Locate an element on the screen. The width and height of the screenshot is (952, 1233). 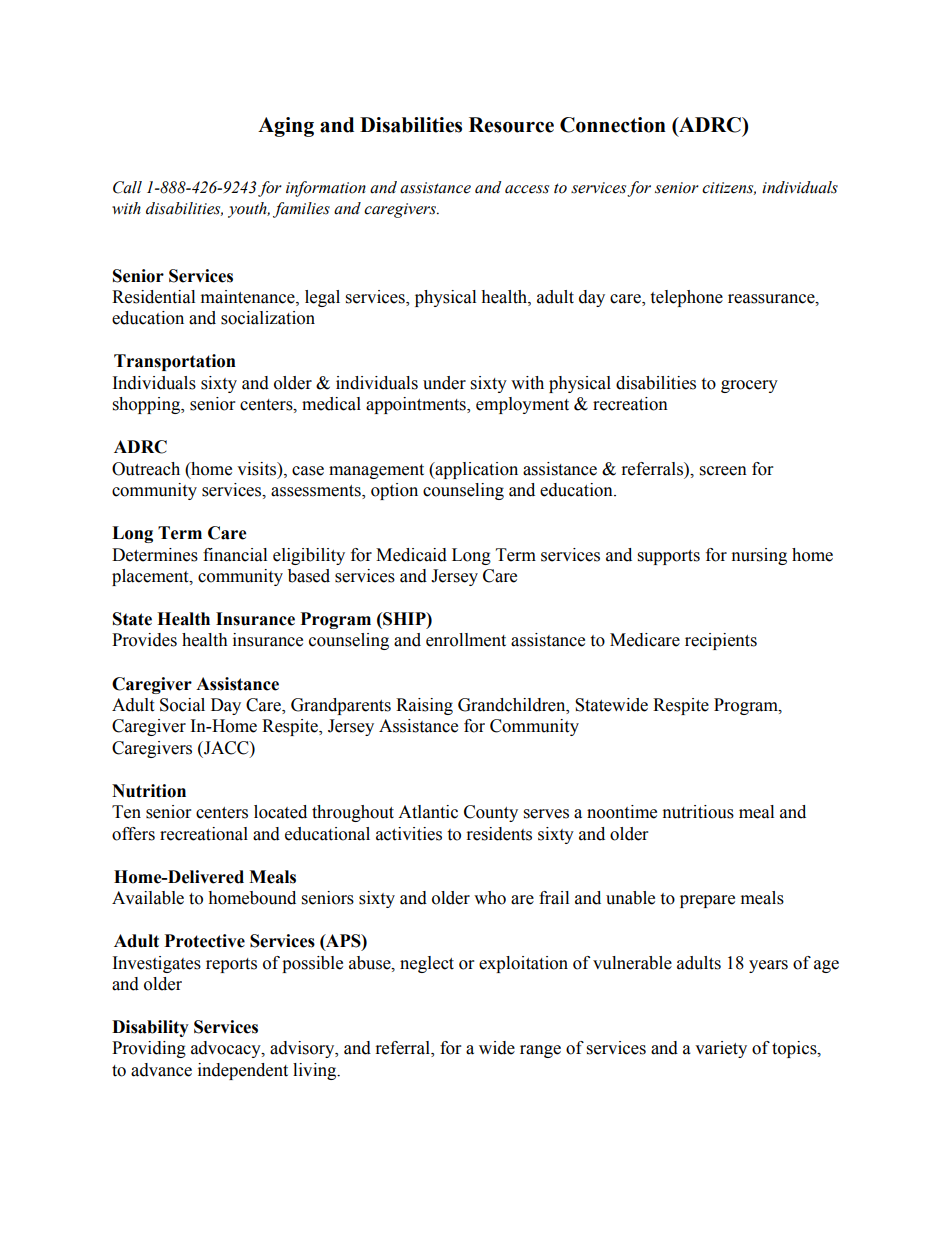
range is located at coordinates (540, 1051).
